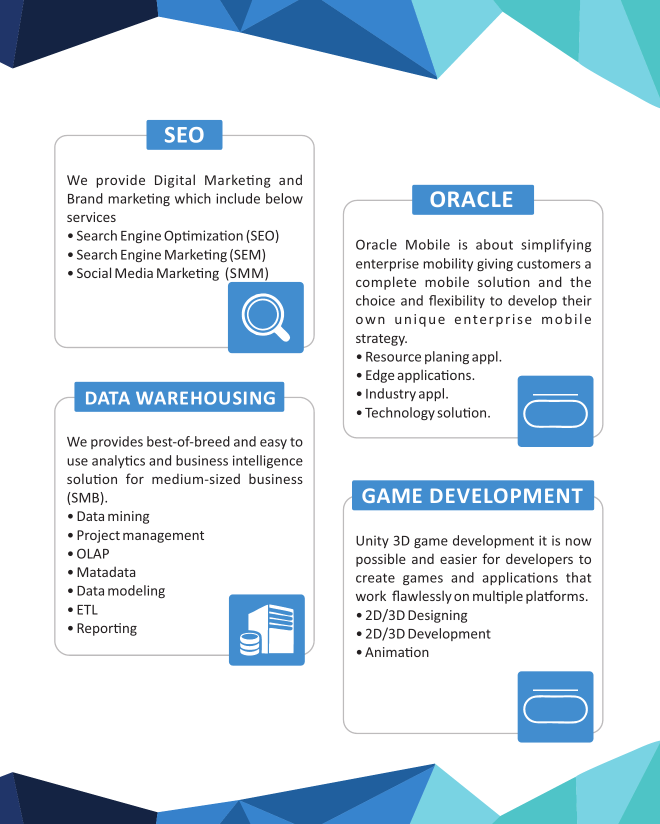 The width and height of the screenshot is (660, 824). I want to click on WAREHOUSING, so click(205, 398).
